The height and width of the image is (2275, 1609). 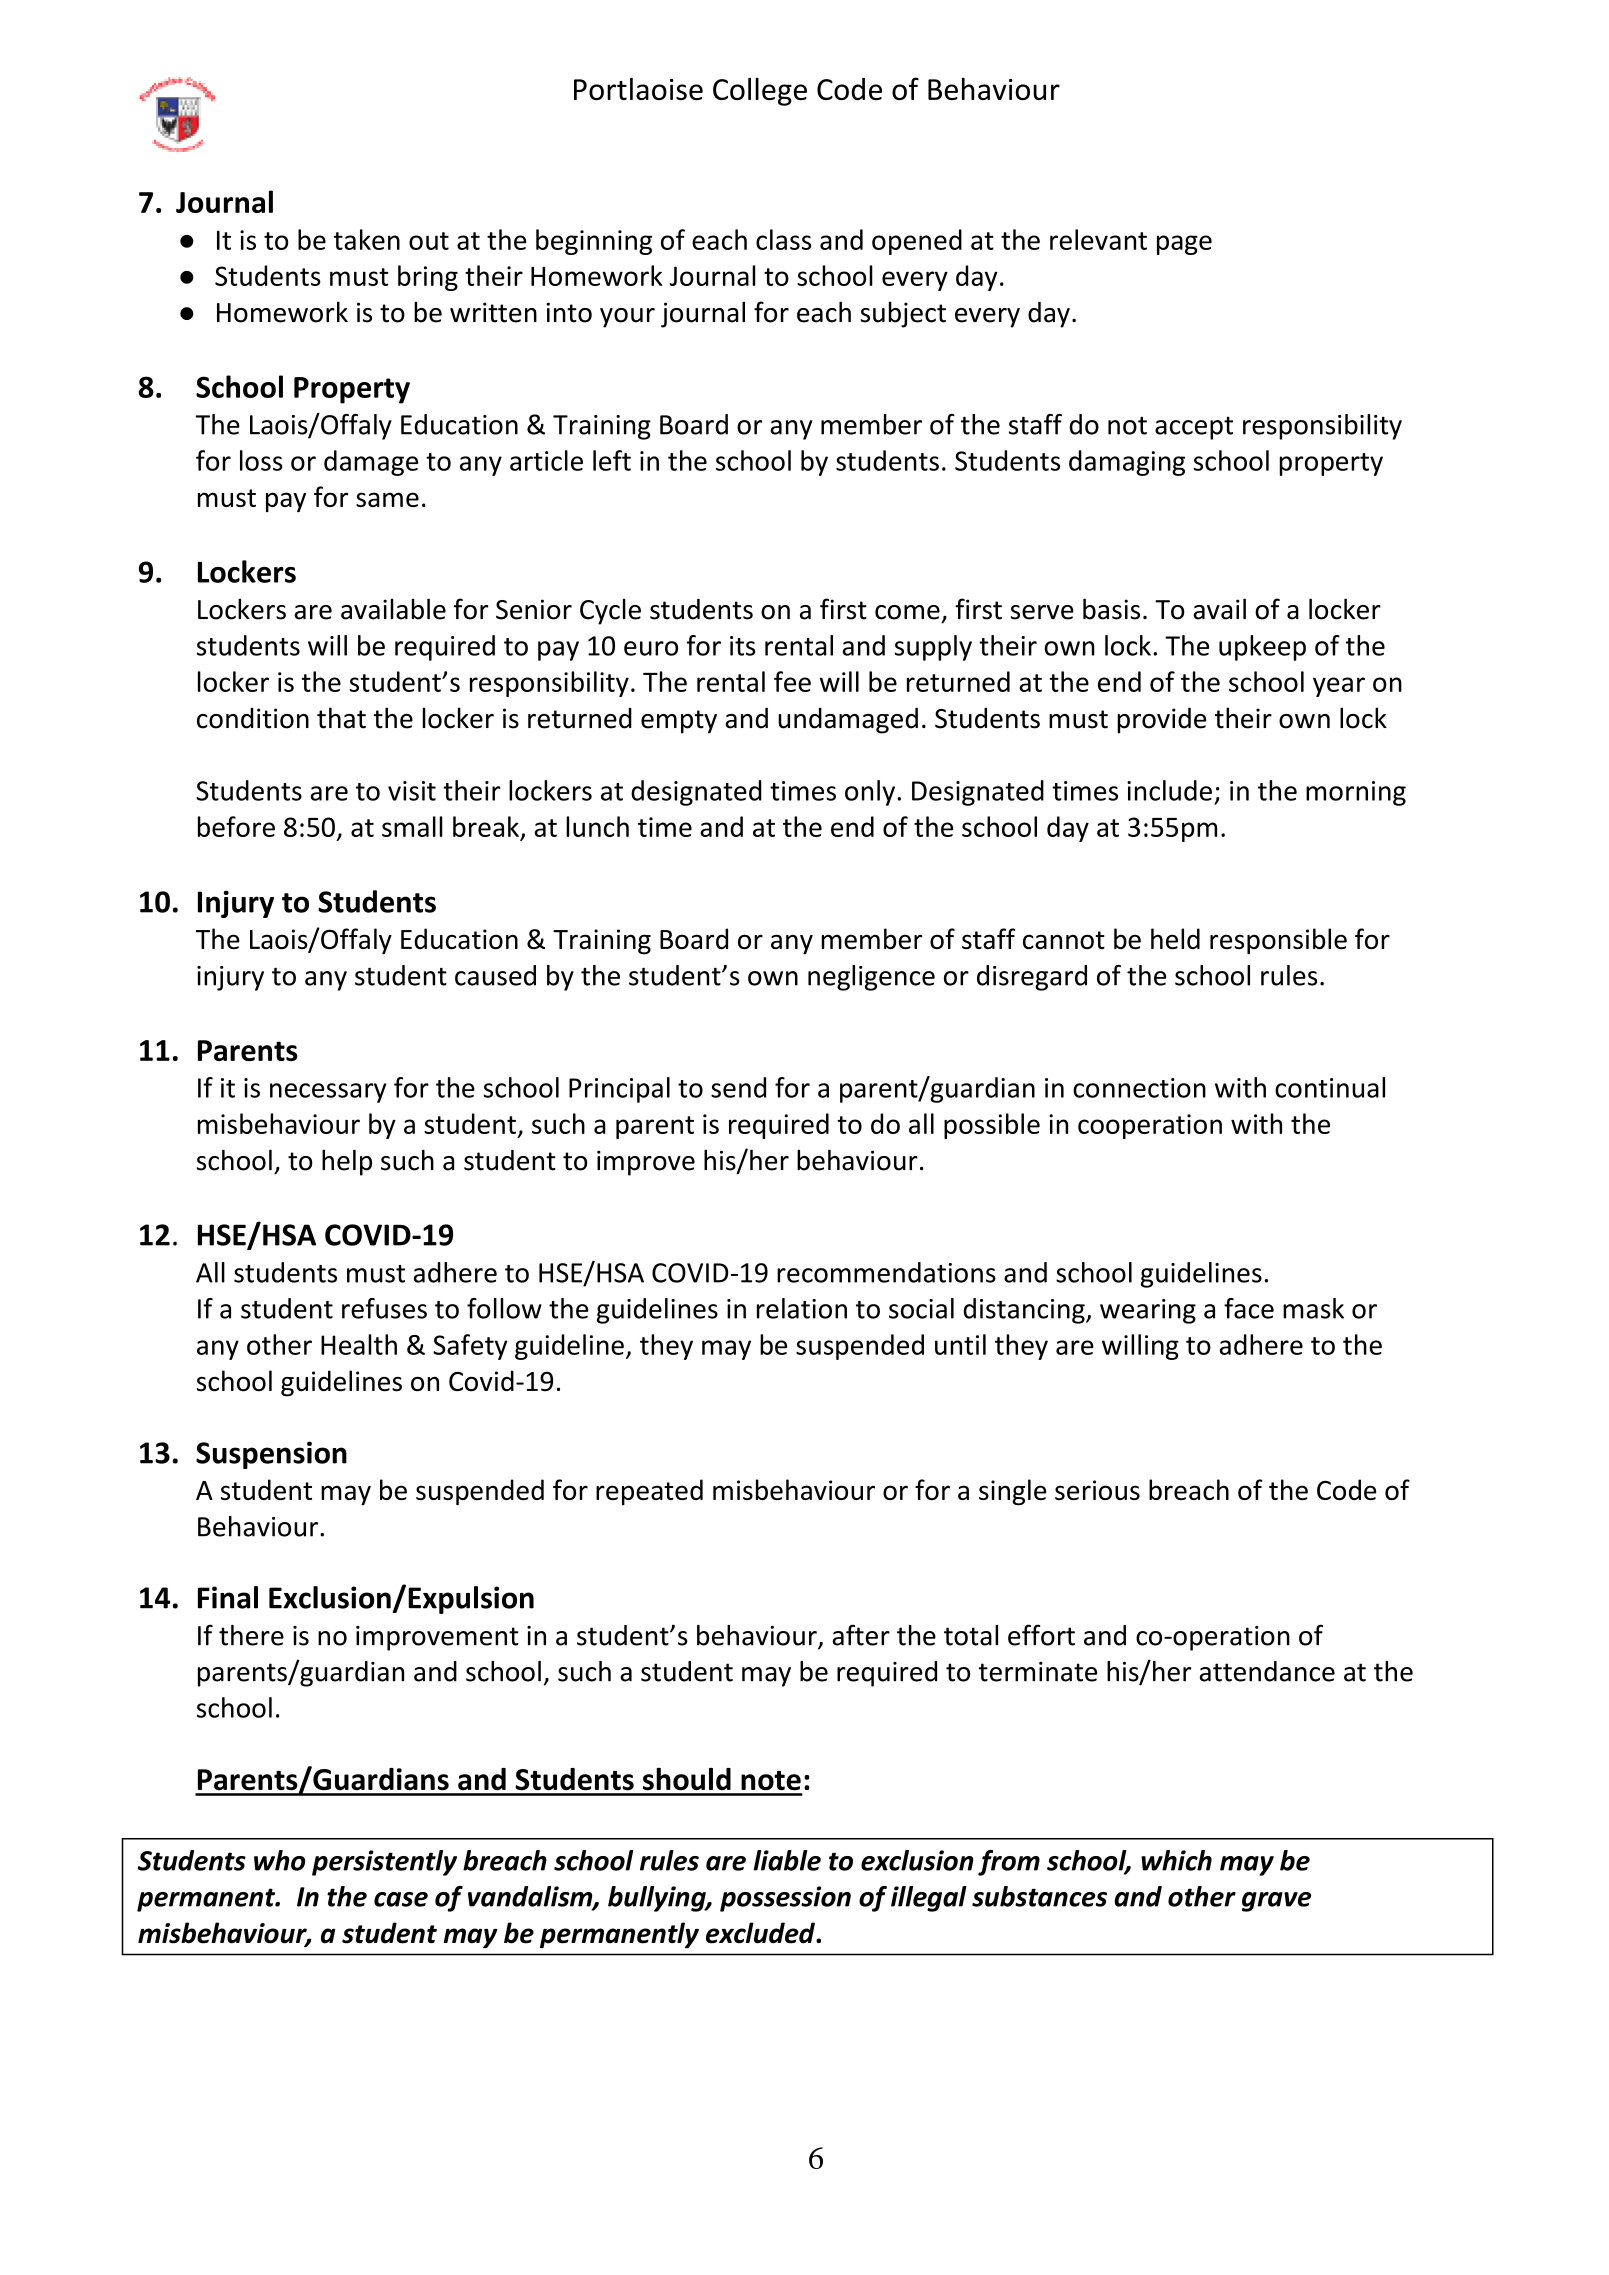 I want to click on its, so click(x=743, y=646).
